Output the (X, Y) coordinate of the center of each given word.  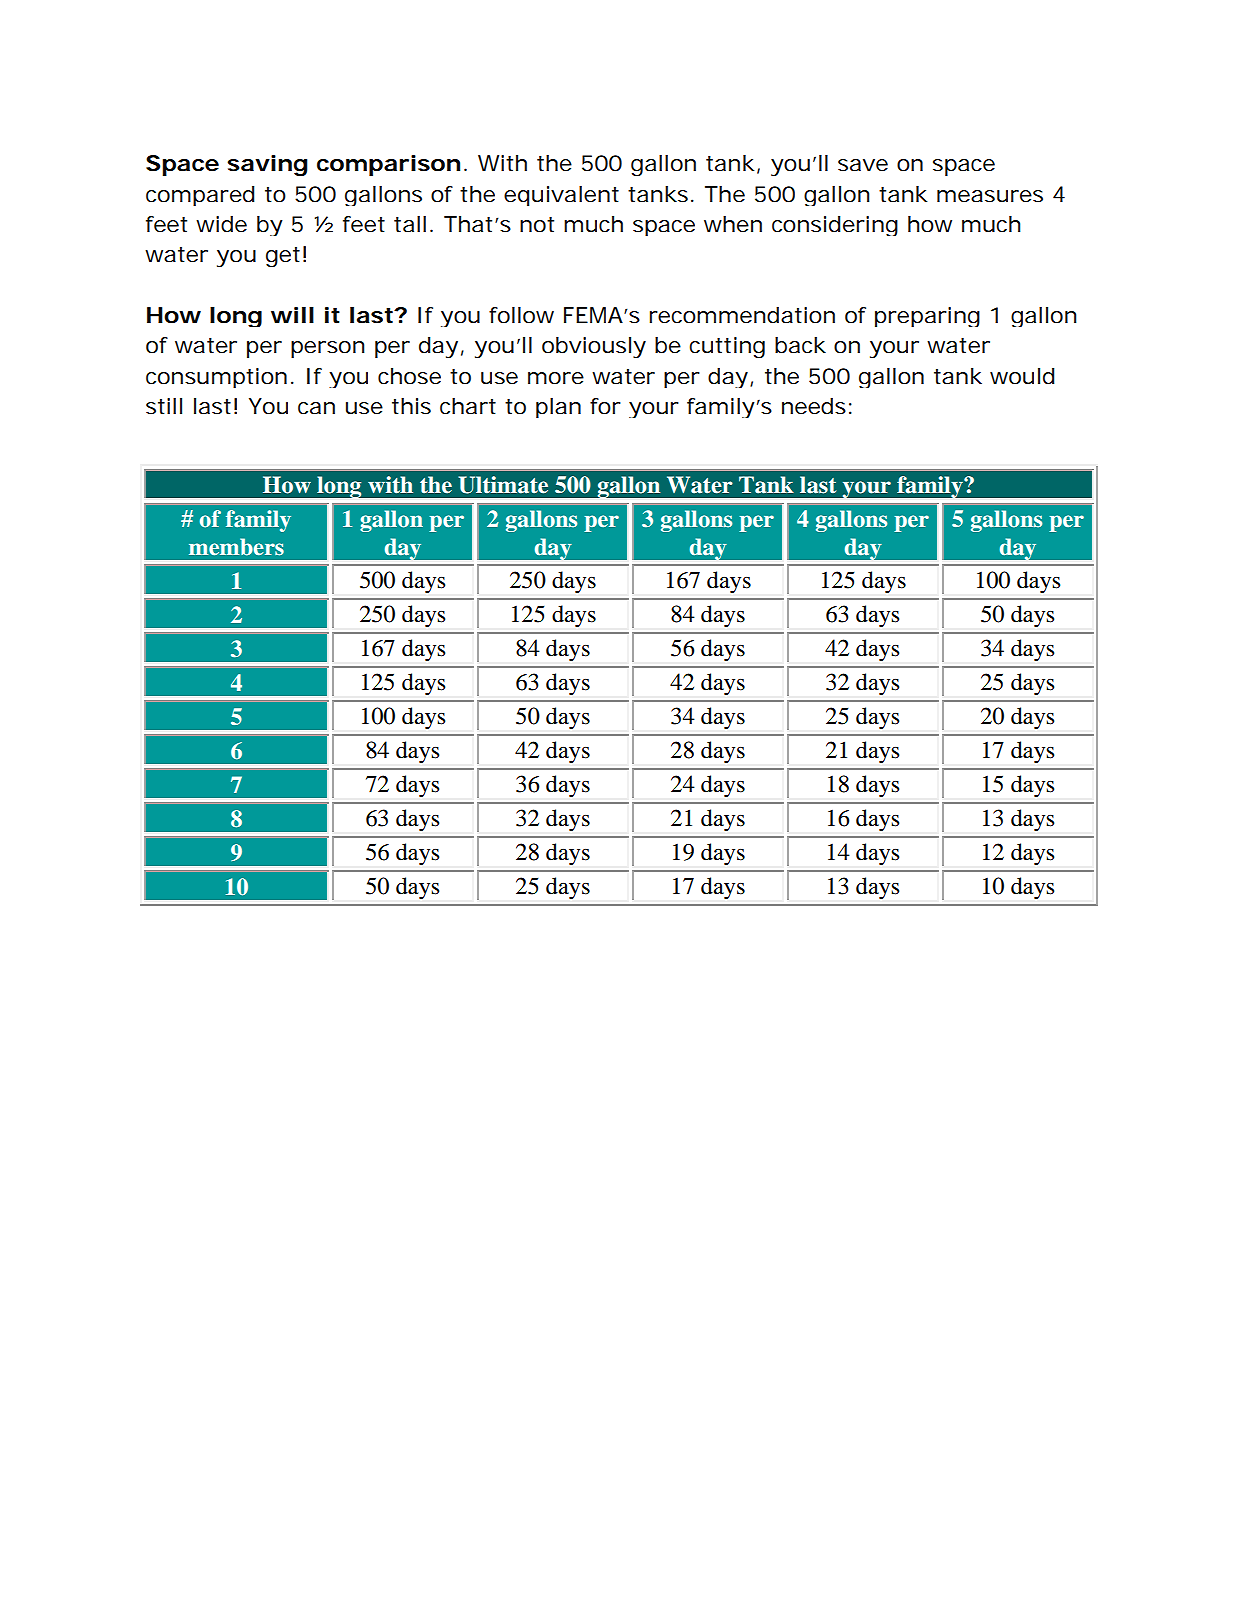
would (1022, 376)
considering (835, 226)
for (605, 406)
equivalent (561, 196)
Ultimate (503, 485)
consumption (216, 378)
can (316, 408)
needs (814, 406)
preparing (927, 317)
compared (200, 196)
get (283, 257)
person (328, 349)
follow (521, 315)
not (537, 225)
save (863, 165)
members (236, 547)
